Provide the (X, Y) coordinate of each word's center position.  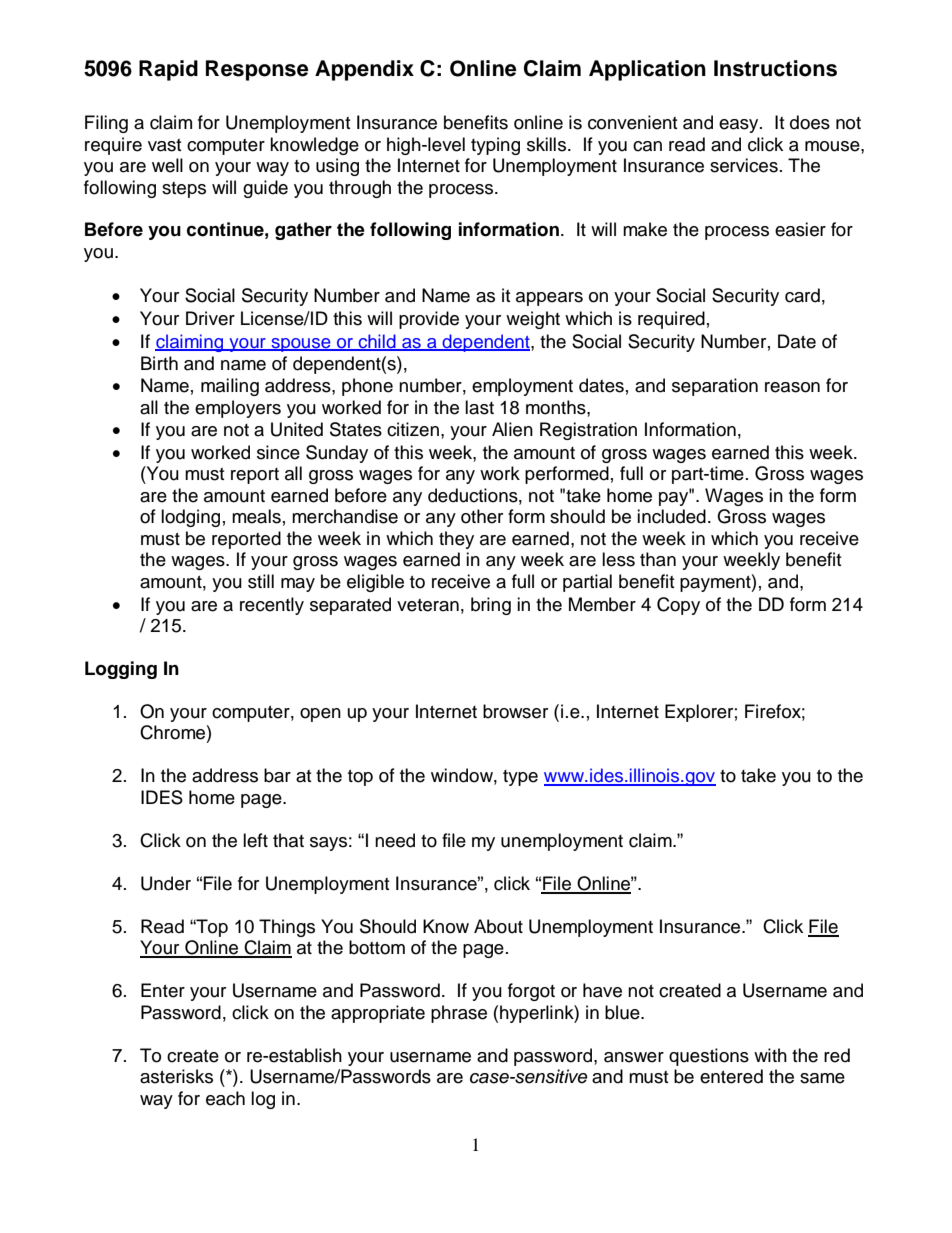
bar (277, 775)
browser (515, 711)
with (770, 1055)
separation (715, 387)
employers (238, 409)
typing (495, 146)
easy (740, 126)
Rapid (168, 70)
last (479, 407)
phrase (459, 1014)
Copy (678, 606)
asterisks (176, 1076)
